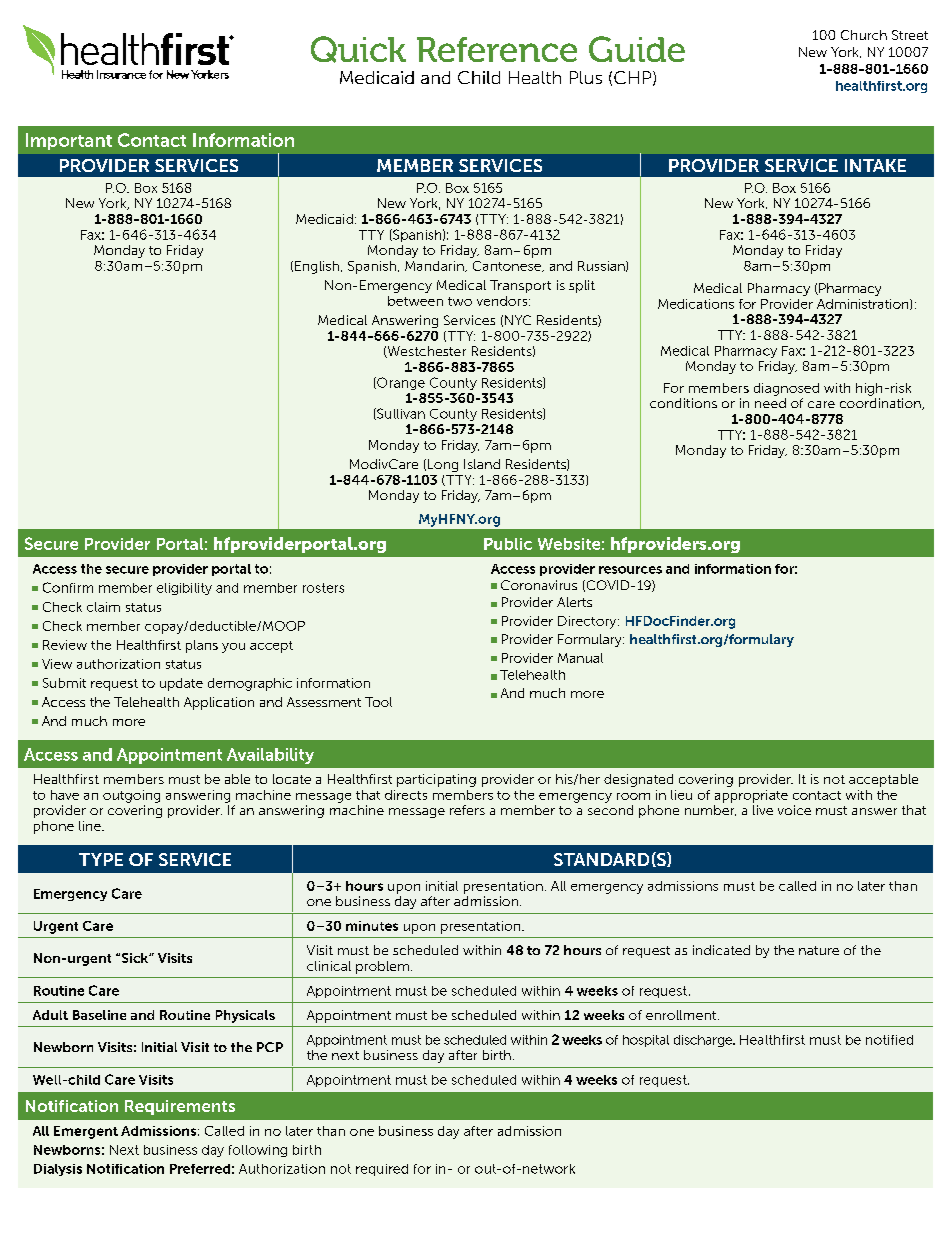 The width and height of the image is (952, 1233). Describe the element at coordinates (436, 780) in the image. I see `participating` at that location.
